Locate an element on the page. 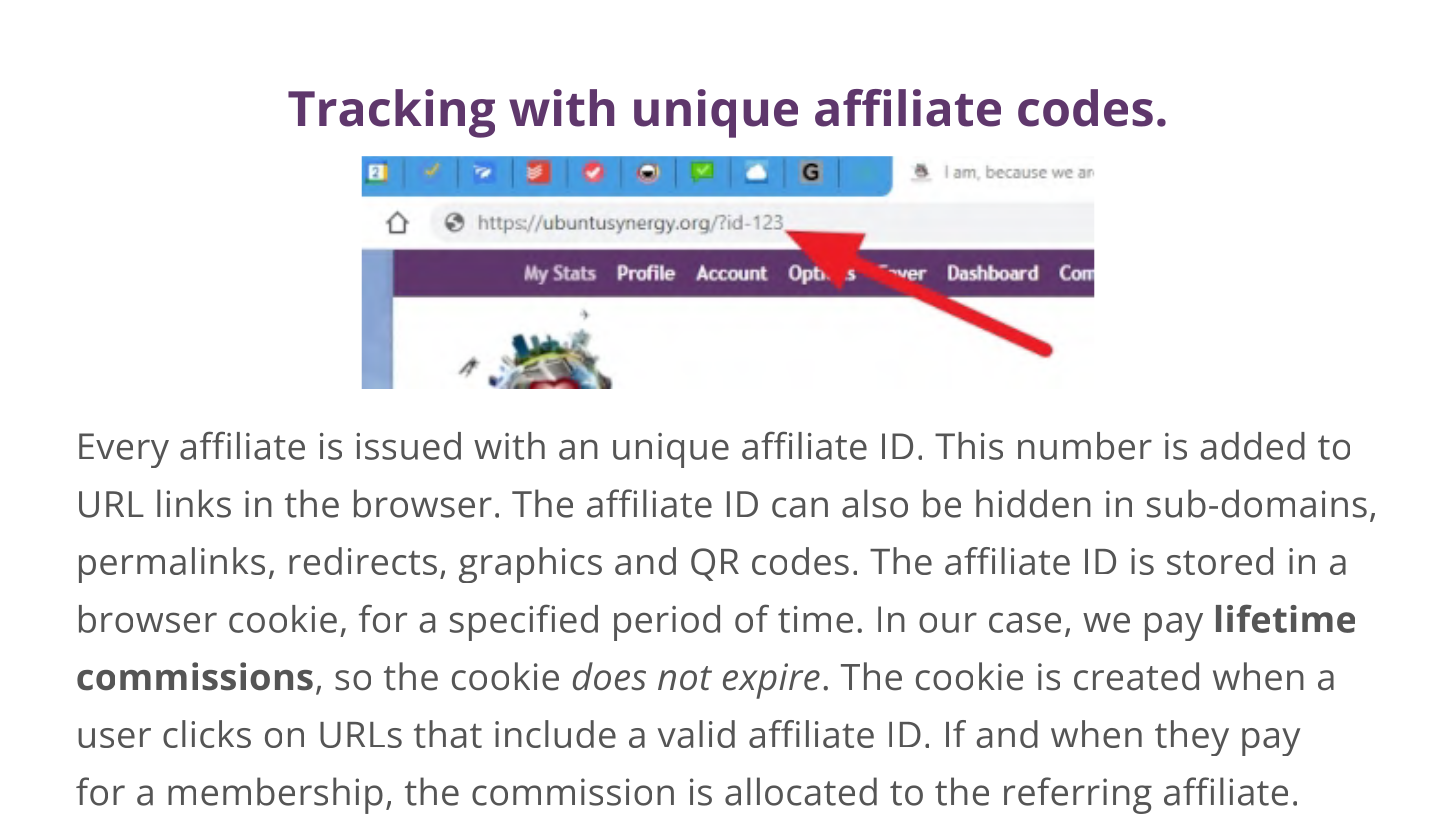 This page has width=1456, height=819. membership is located at coordinates (275, 795).
